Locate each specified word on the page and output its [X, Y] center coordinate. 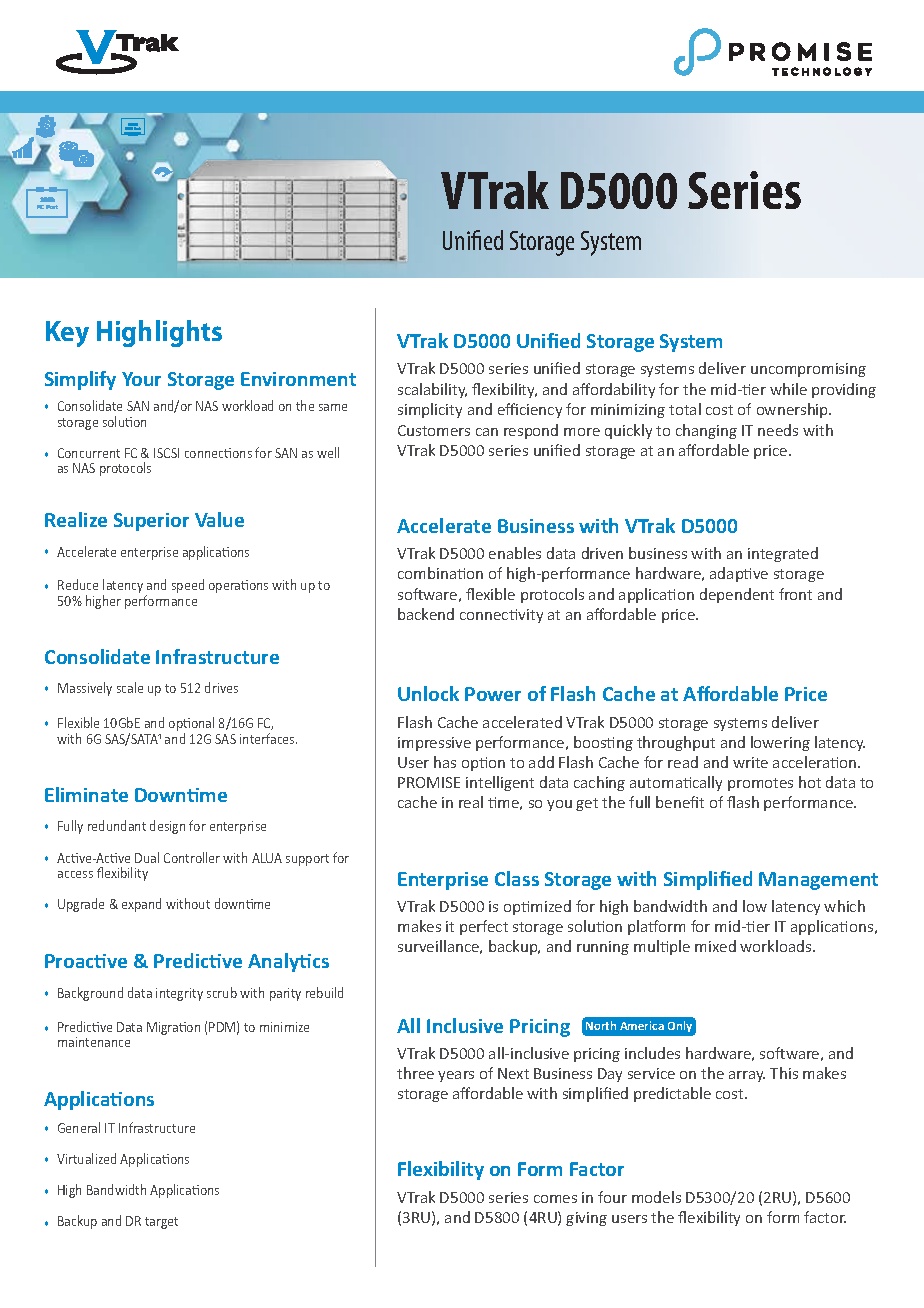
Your [141, 379]
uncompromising [808, 370]
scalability [432, 390]
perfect [484, 927]
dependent [737, 595]
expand [141, 905]
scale [130, 687]
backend [426, 614]
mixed [715, 946]
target [161, 1223]
